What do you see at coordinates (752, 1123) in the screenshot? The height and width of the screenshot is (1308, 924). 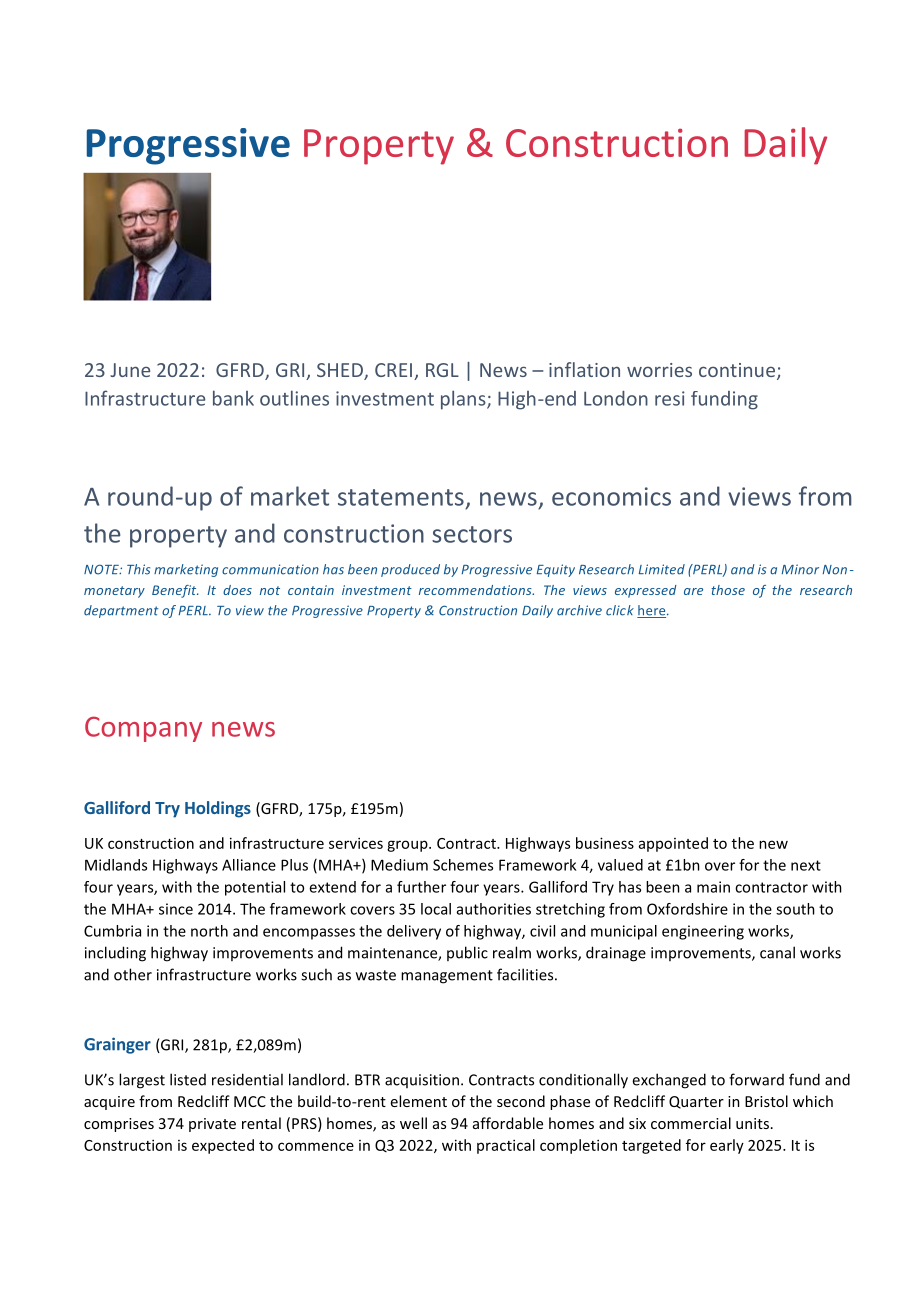 I see `units` at bounding box center [752, 1123].
